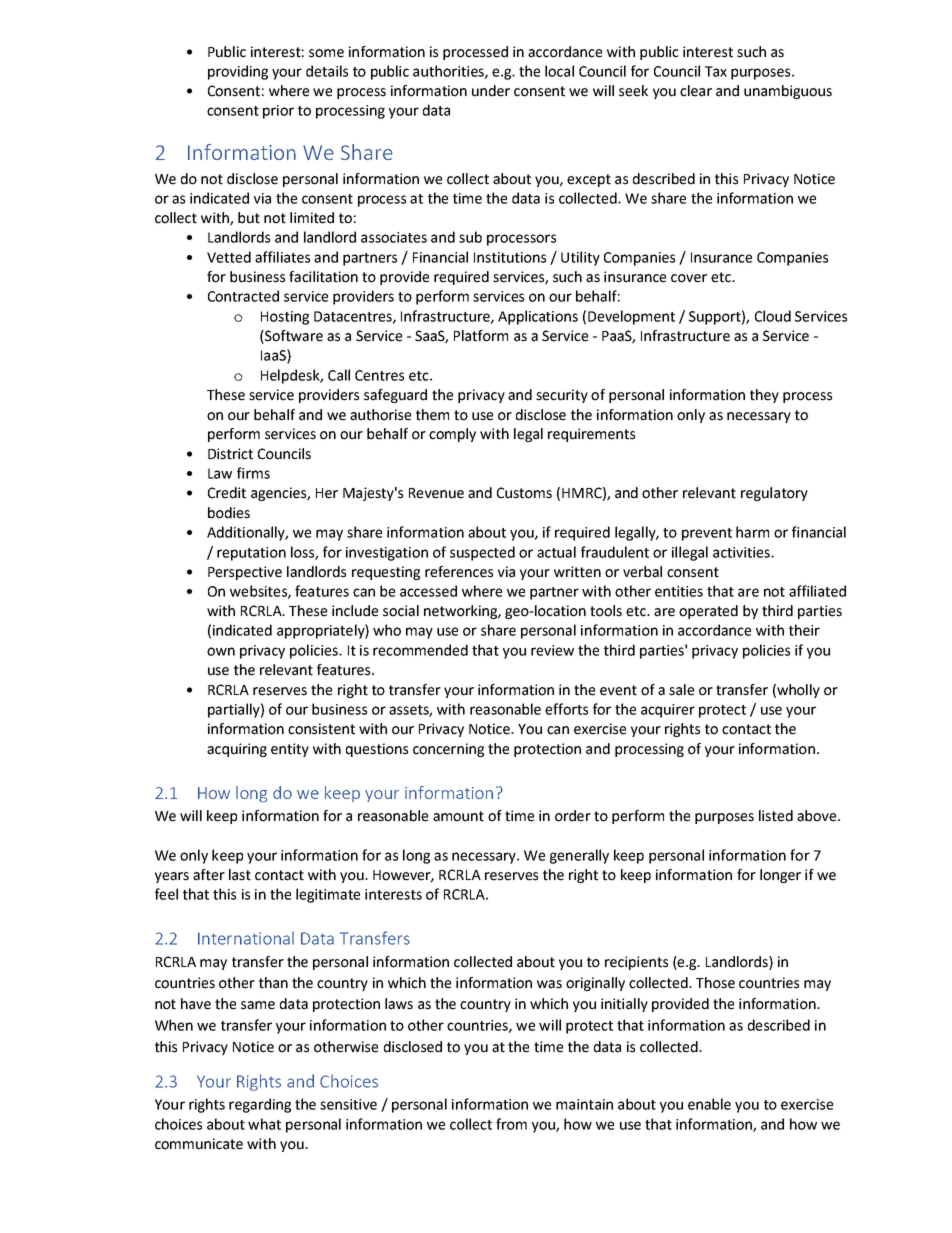  What do you see at coordinates (448, 750) in the page?
I see `concerning` at bounding box center [448, 750].
